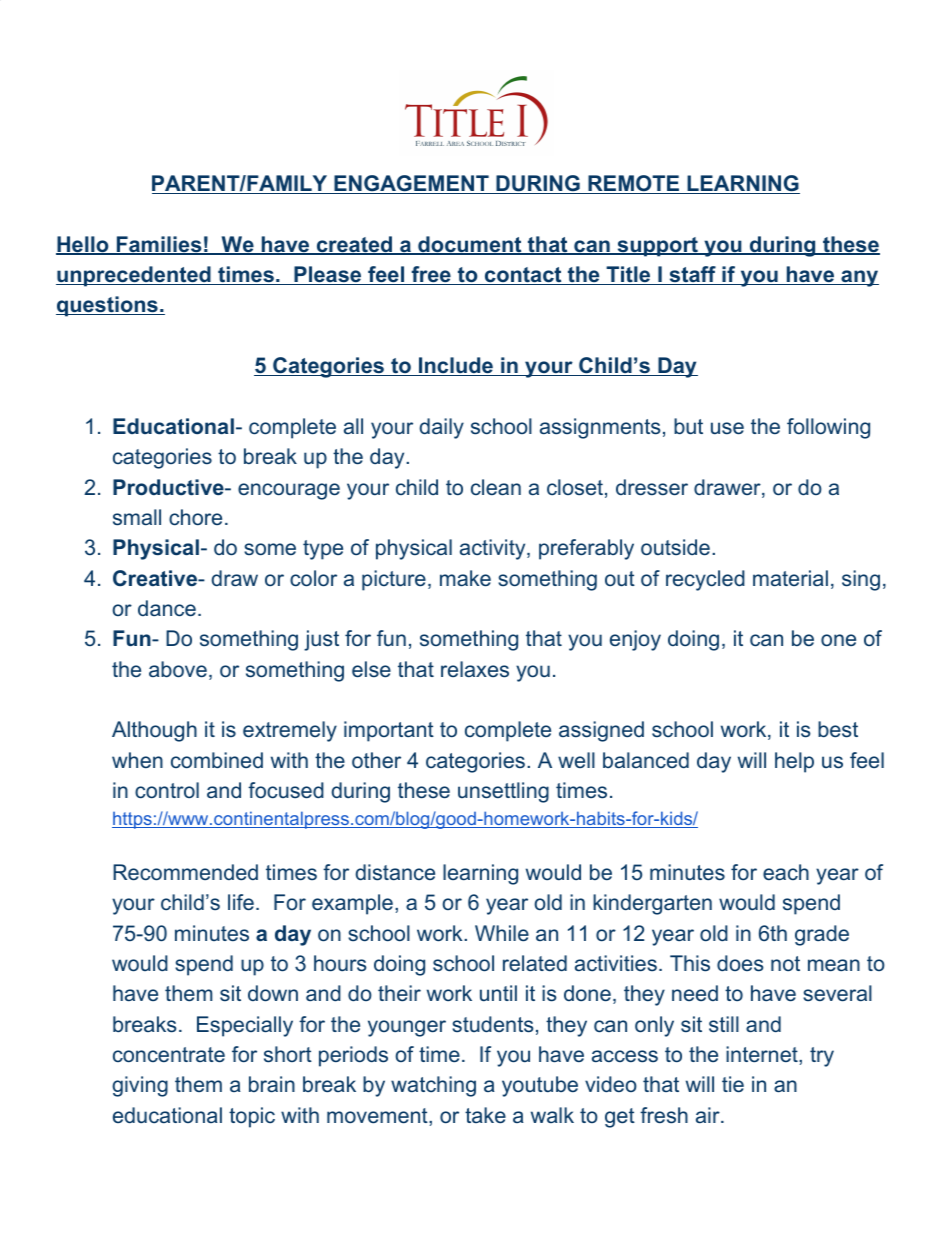  What do you see at coordinates (140, 1086) in the page?
I see `giving` at bounding box center [140, 1086].
